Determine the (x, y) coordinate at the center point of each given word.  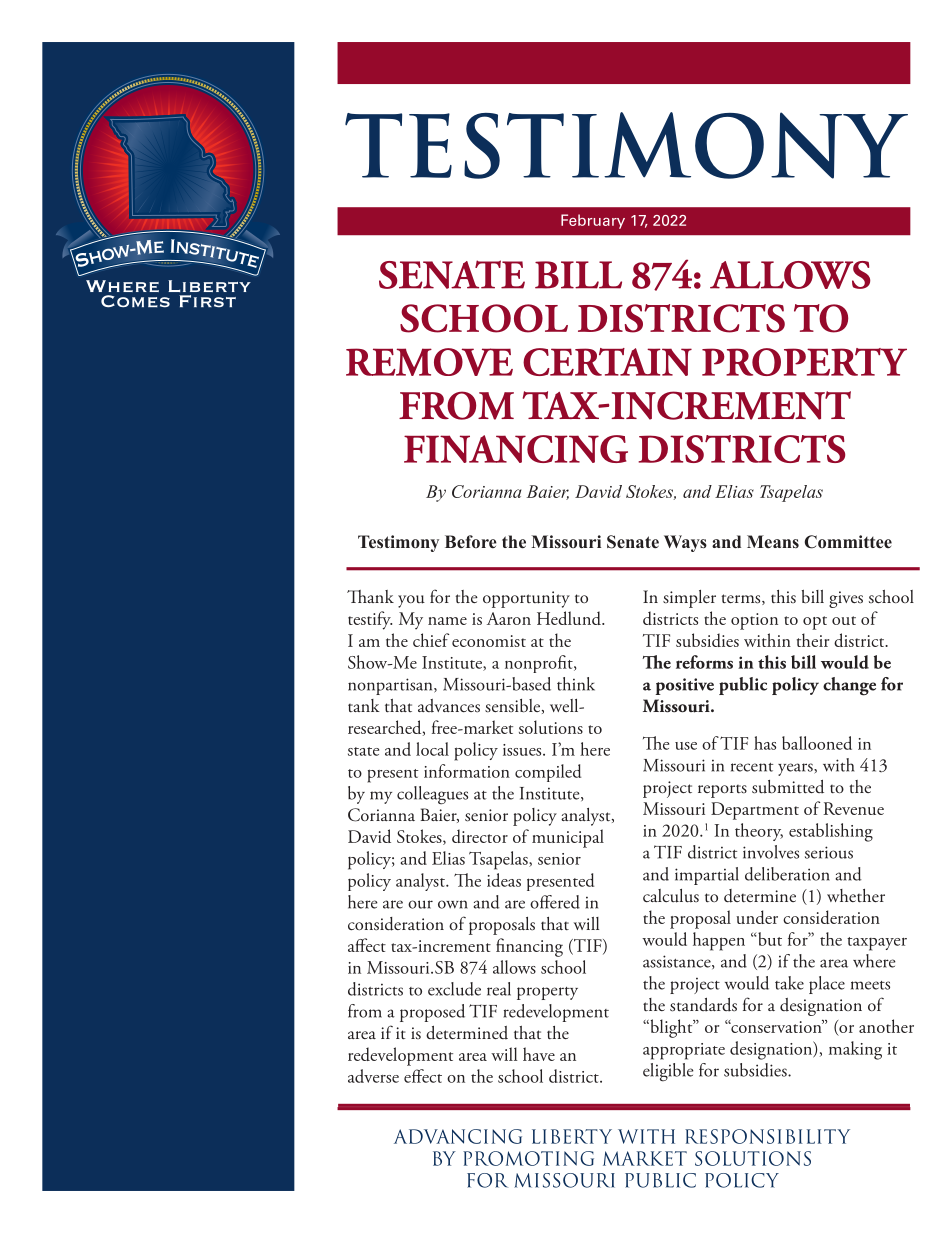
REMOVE (429, 362)
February (593, 221)
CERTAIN (607, 362)
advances (449, 706)
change (849, 686)
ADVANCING (458, 1136)
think (576, 684)
